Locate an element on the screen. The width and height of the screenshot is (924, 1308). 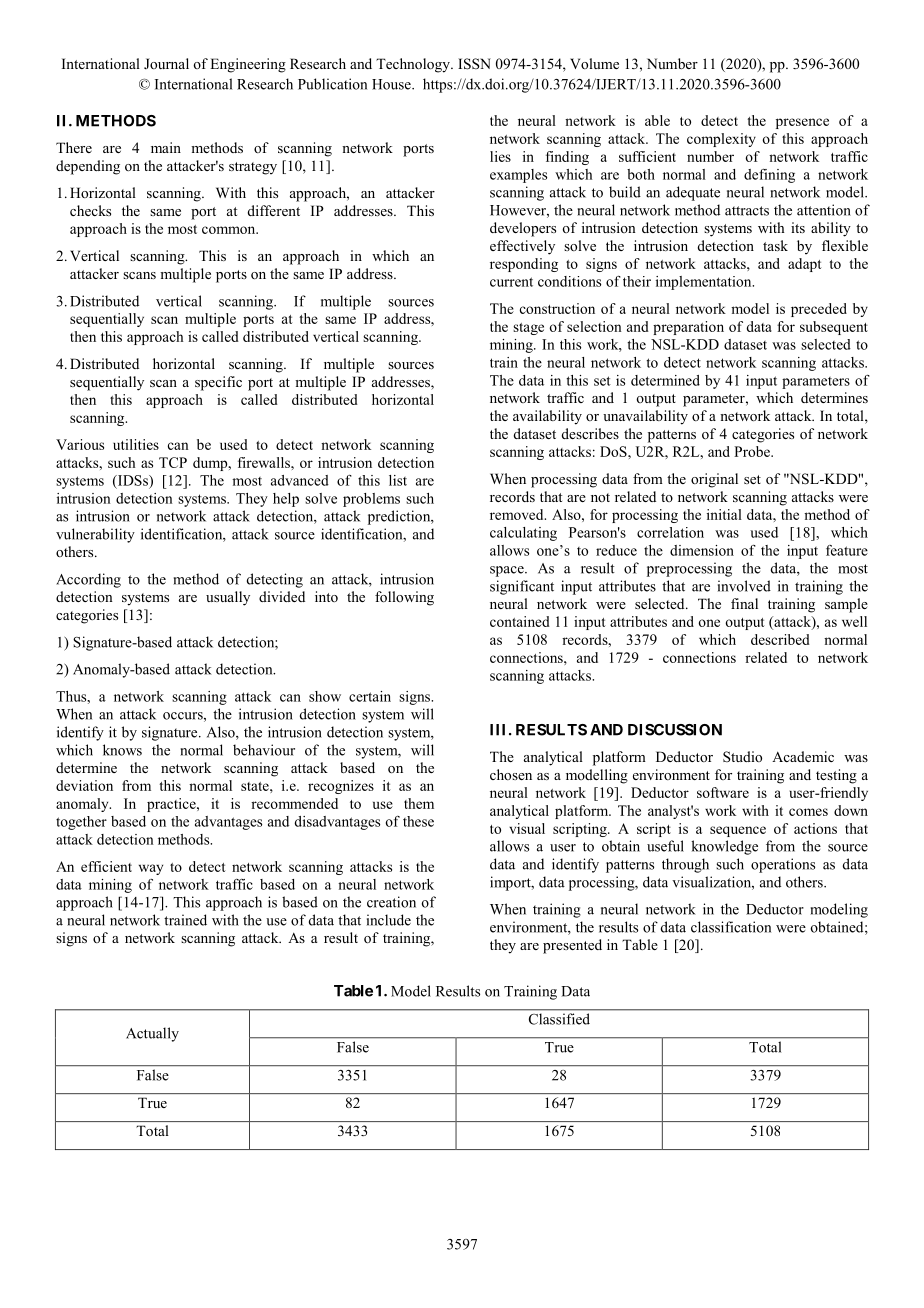
Actually is located at coordinates (152, 1034).
